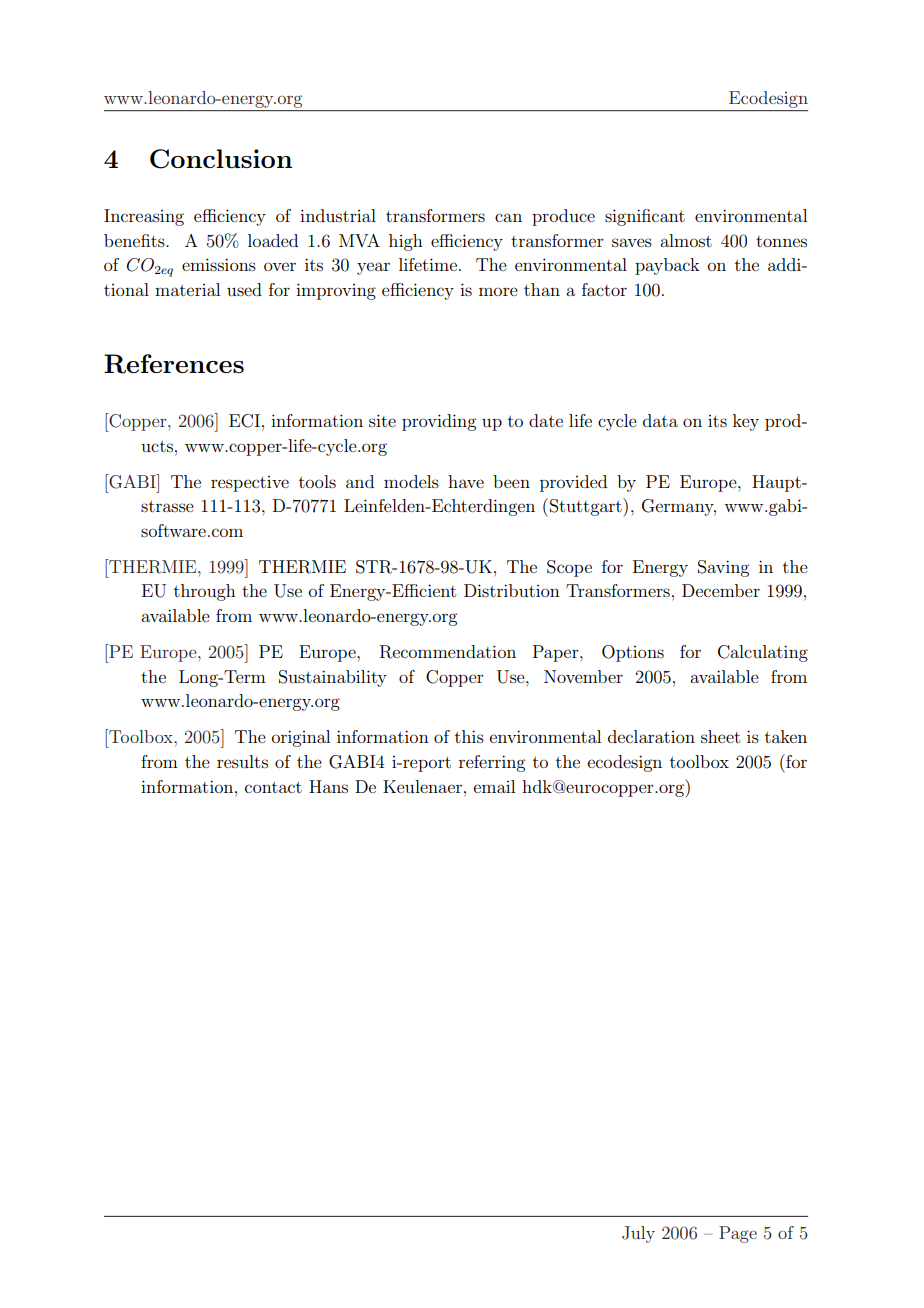 Image resolution: width=924 pixels, height=1308 pixels. Describe the element at coordinates (720, 736) in the document. I see `sheet` at that location.
